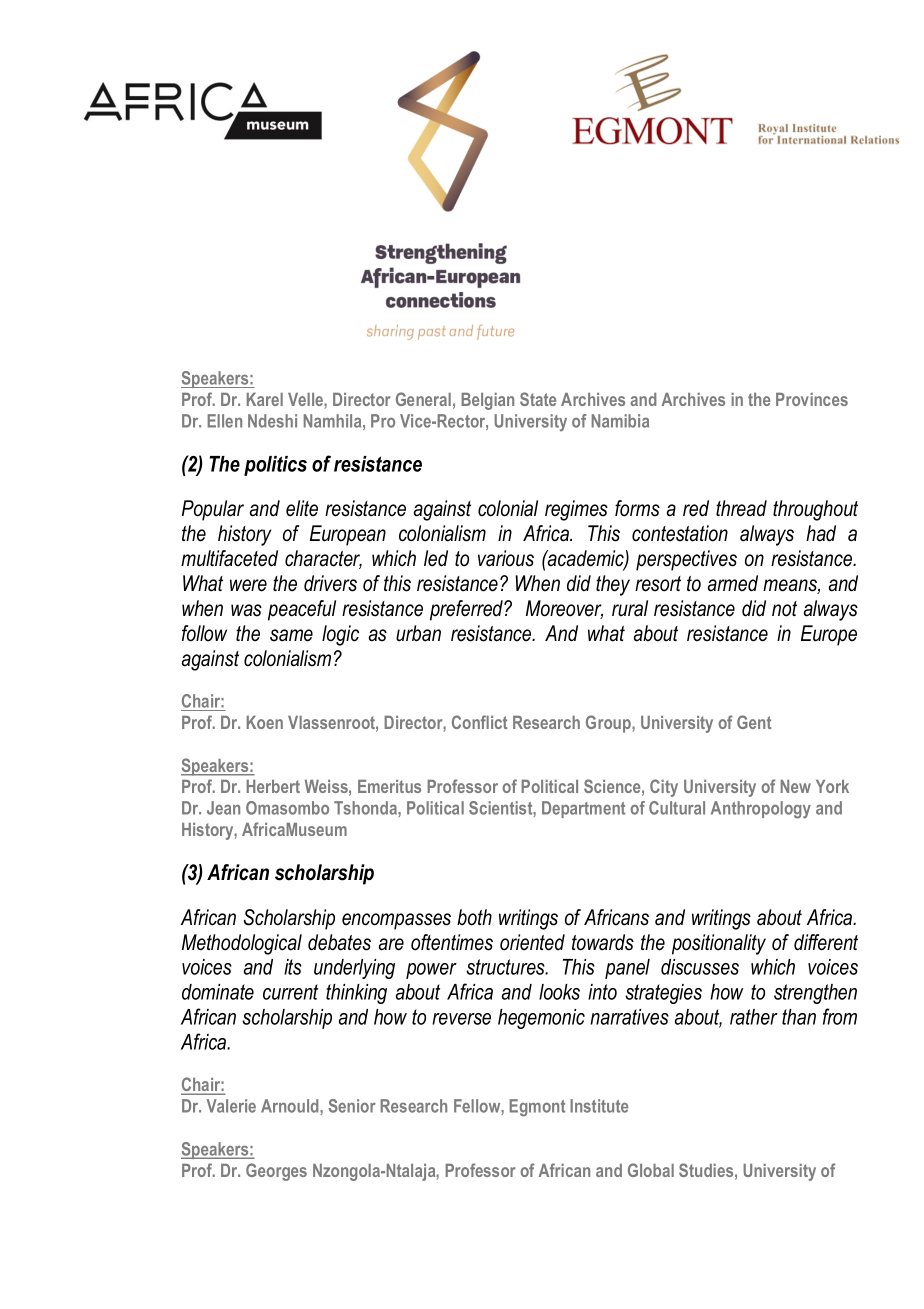  What do you see at coordinates (248, 585) in the screenshot?
I see `were` at bounding box center [248, 585].
